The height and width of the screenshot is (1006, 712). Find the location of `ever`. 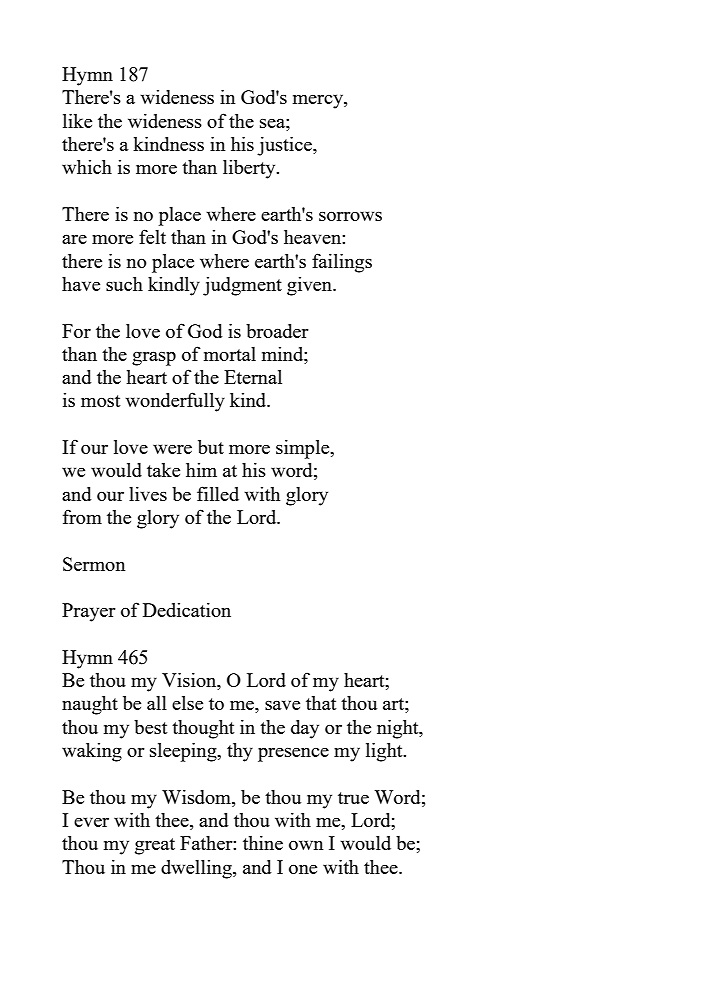

ever is located at coordinates (91, 822).
